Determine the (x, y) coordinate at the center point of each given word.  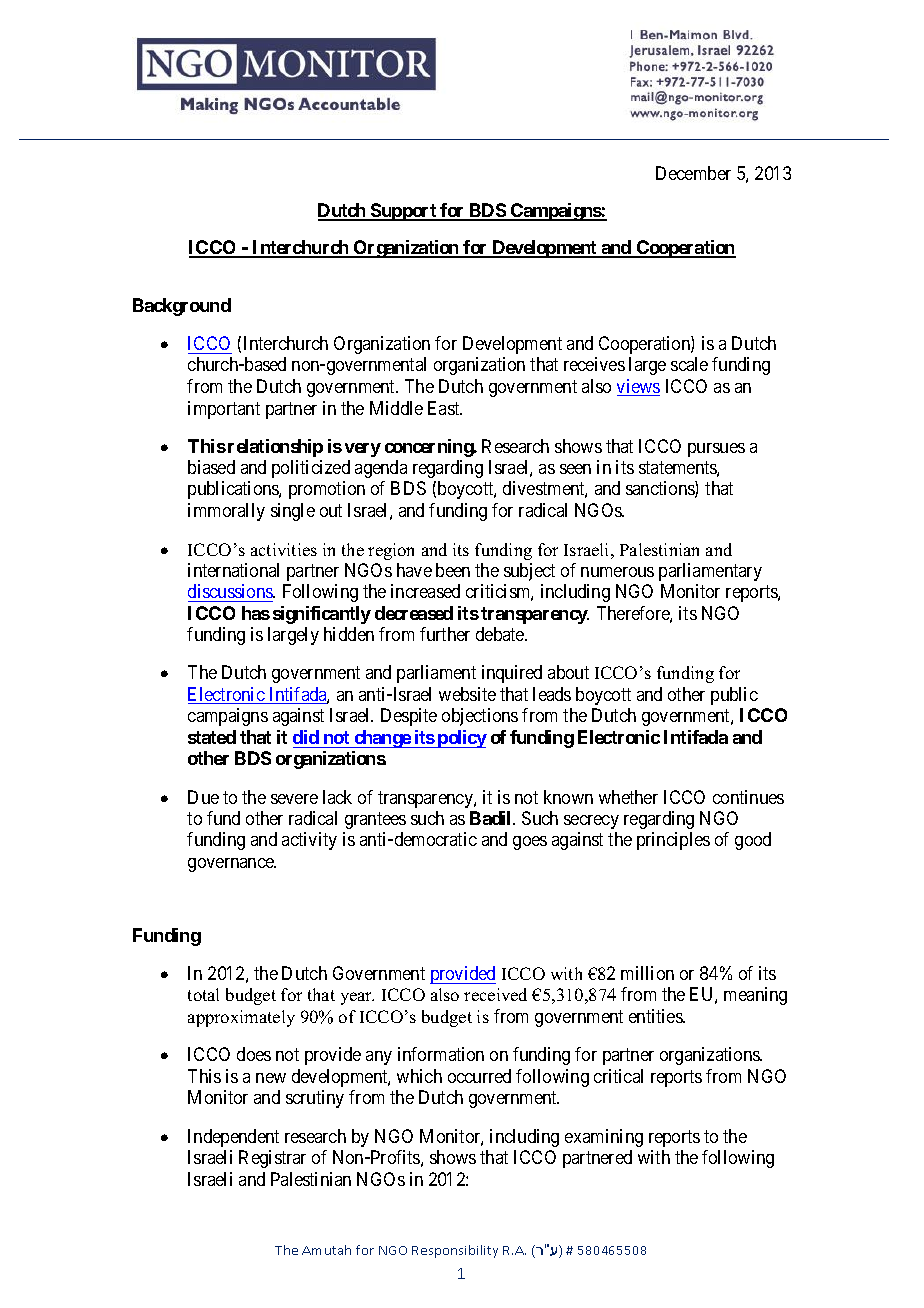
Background (182, 307)
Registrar (272, 1159)
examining (604, 1138)
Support (404, 212)
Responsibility (455, 1251)
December (693, 173)
